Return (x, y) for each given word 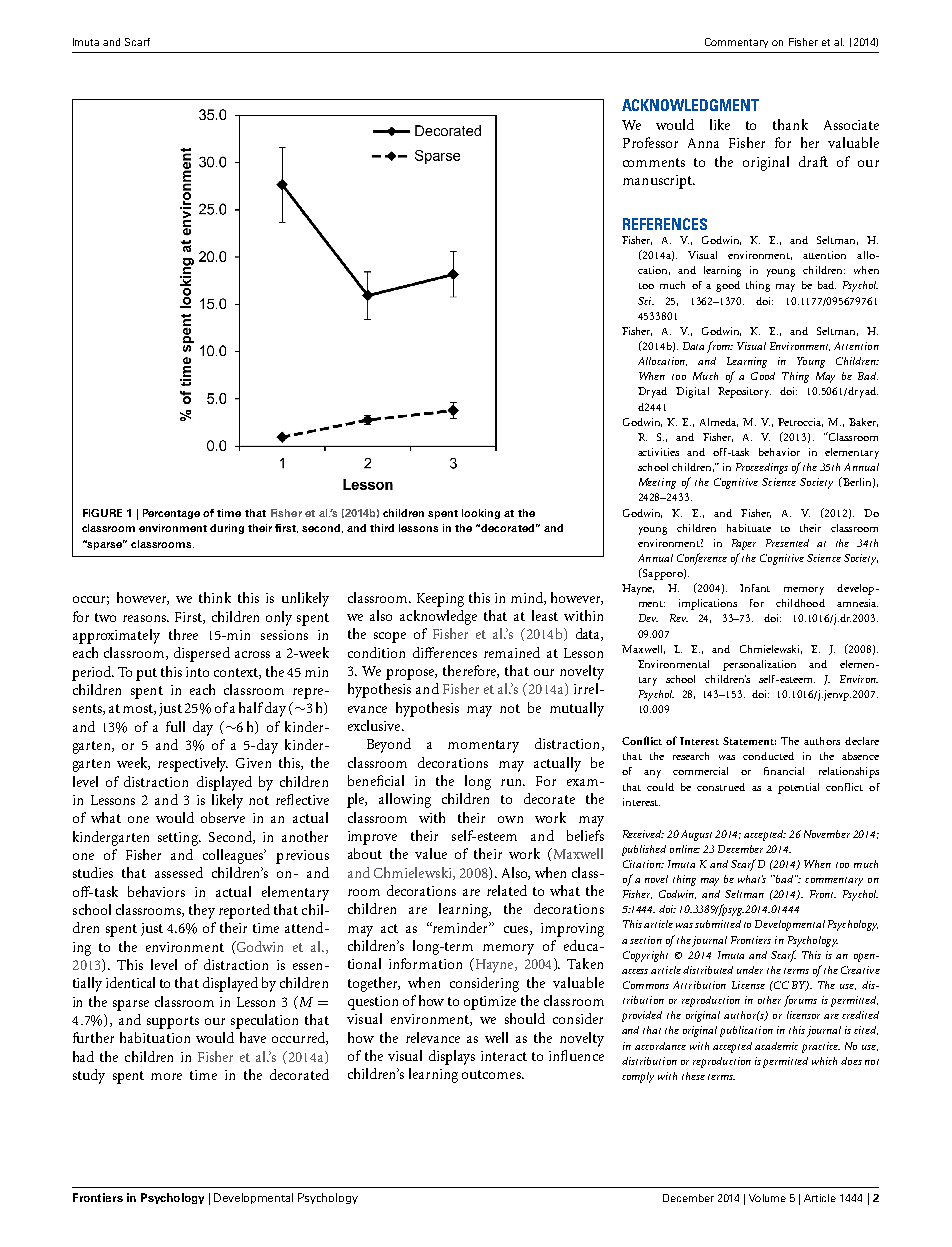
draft (813, 161)
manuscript (658, 182)
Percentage (171, 514)
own (510, 819)
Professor (650, 142)
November (827, 834)
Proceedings (762, 468)
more (166, 1076)
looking (481, 514)
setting (179, 839)
